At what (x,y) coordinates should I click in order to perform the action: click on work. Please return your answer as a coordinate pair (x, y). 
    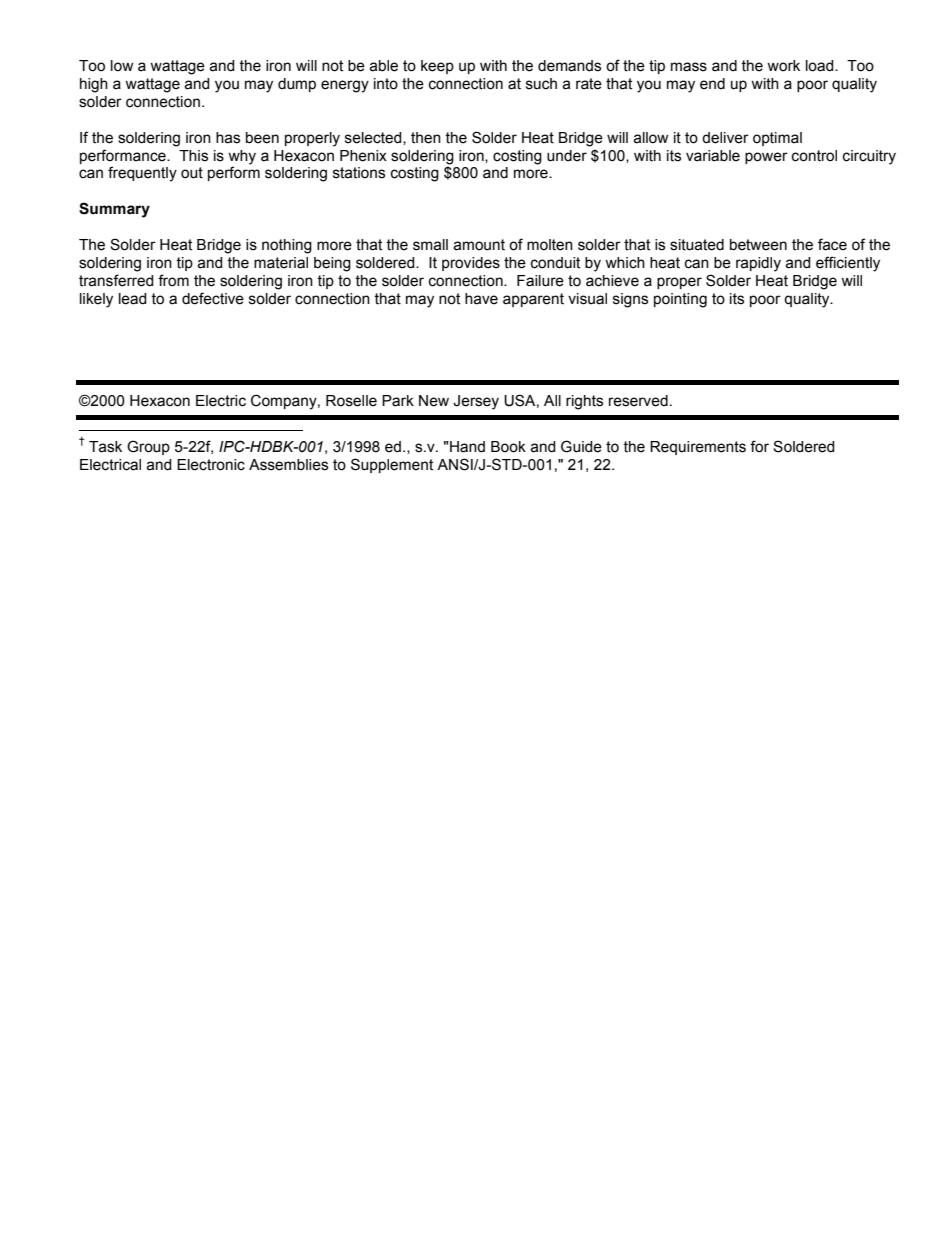
    Looking at the image, I should click on (783, 66).
